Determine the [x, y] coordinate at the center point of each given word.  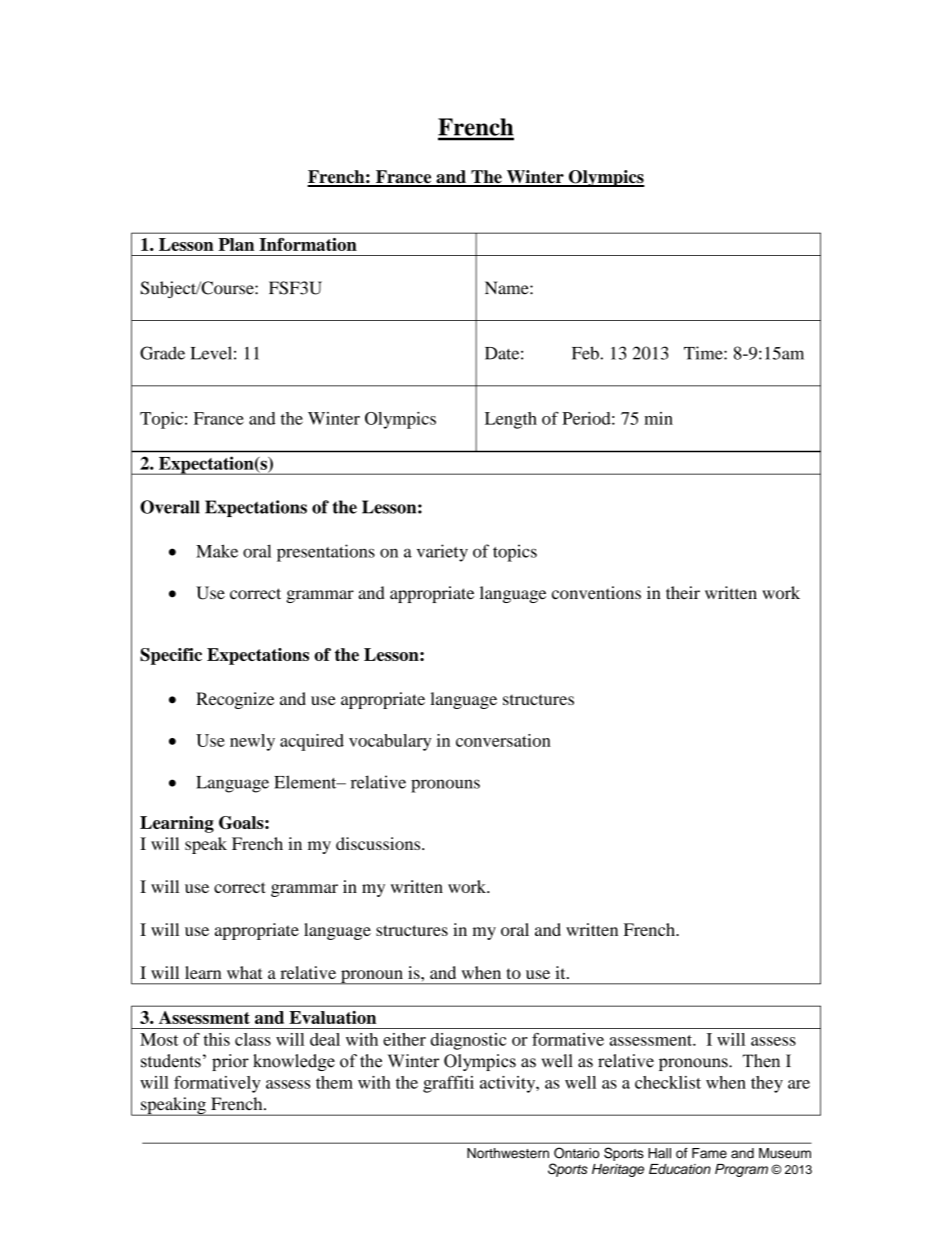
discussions [379, 843]
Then [761, 1061]
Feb [586, 353]
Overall [170, 507]
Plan [236, 244]
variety [442, 553]
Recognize [235, 700]
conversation [503, 740]
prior [230, 1062]
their [683, 592]
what [245, 972]
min [658, 418]
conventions [596, 593]
